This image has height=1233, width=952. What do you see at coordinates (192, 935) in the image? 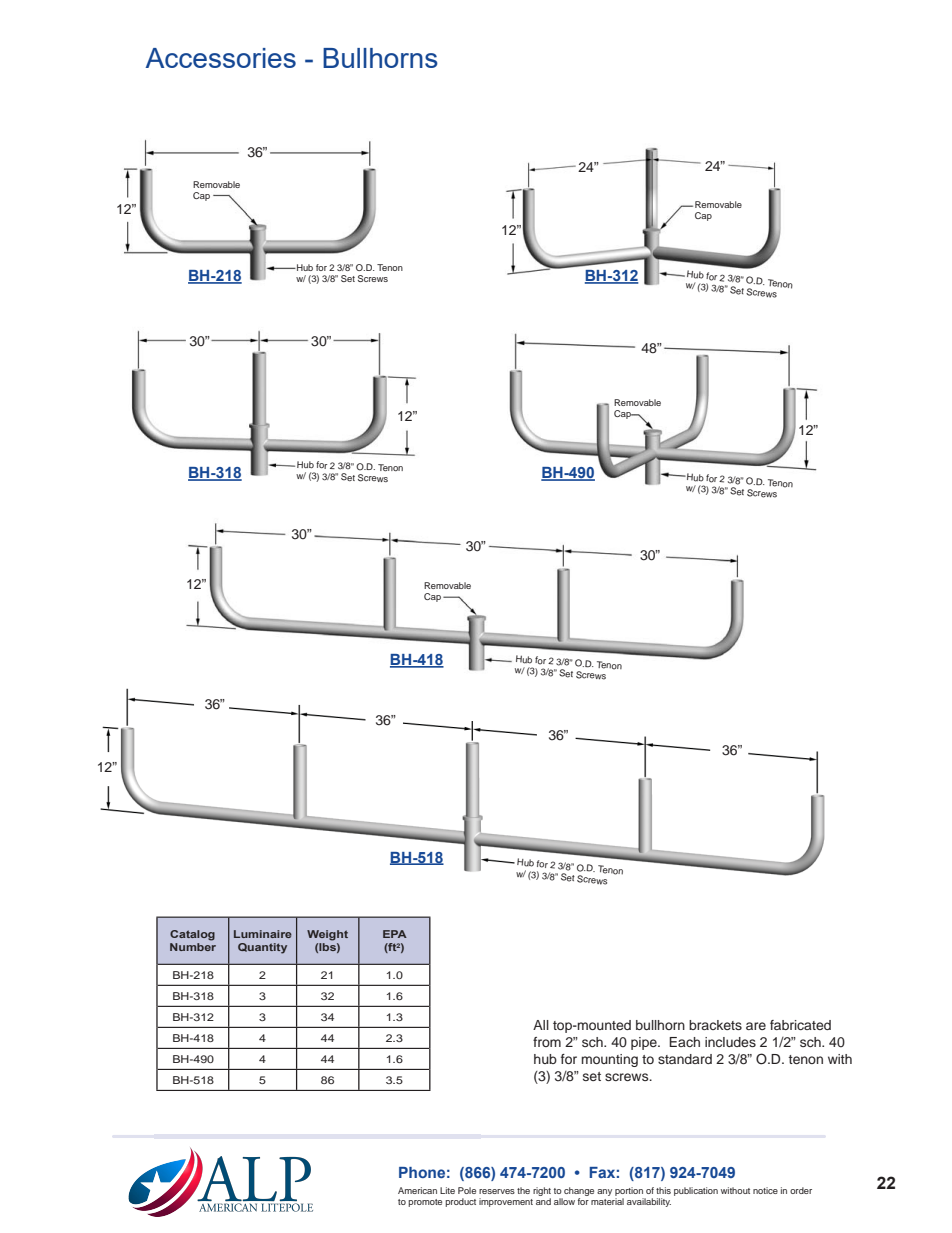
I see `Catalog` at bounding box center [192, 935].
